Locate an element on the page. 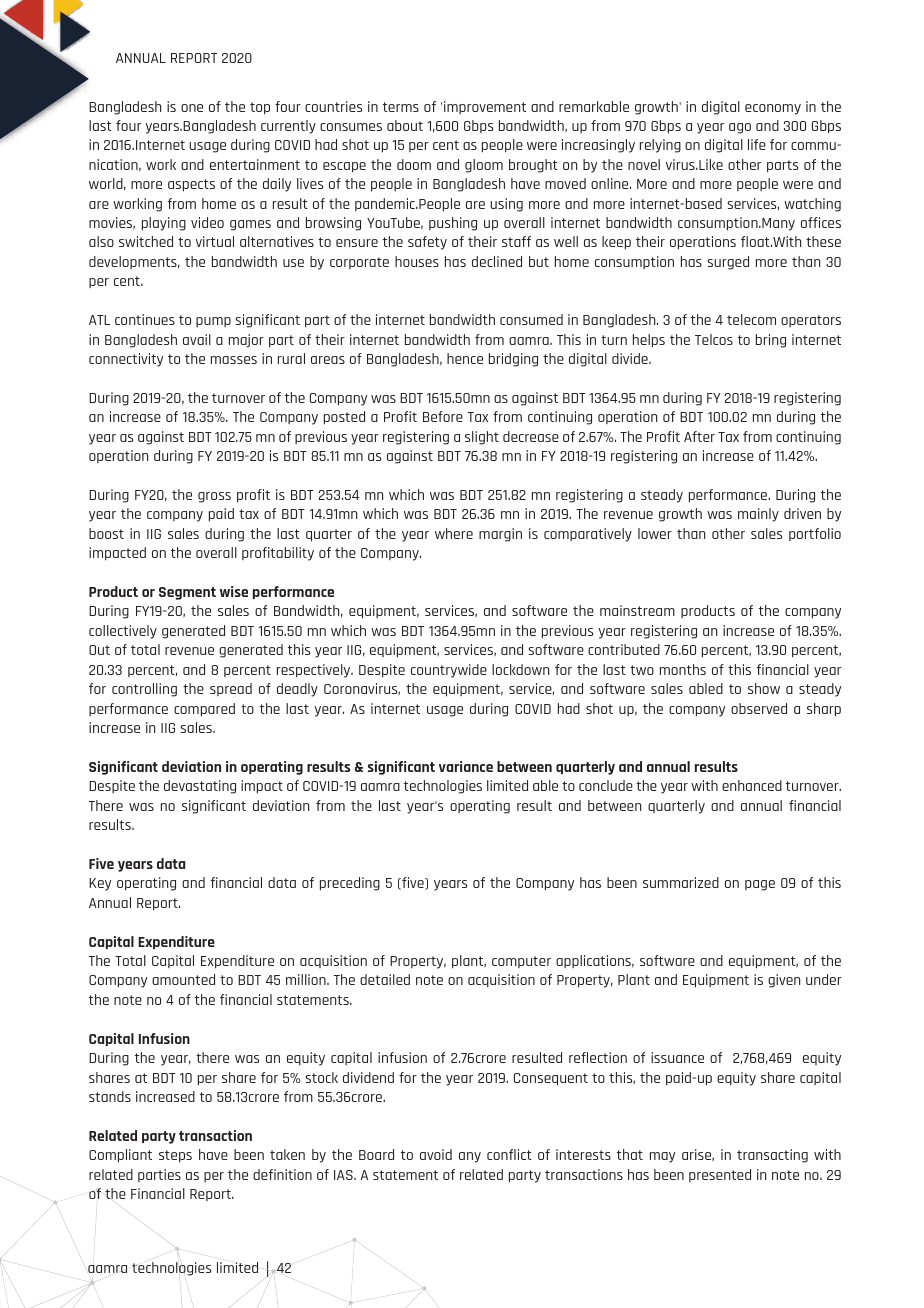 This page has width=924, height=1308. Telcos is located at coordinates (714, 339).
